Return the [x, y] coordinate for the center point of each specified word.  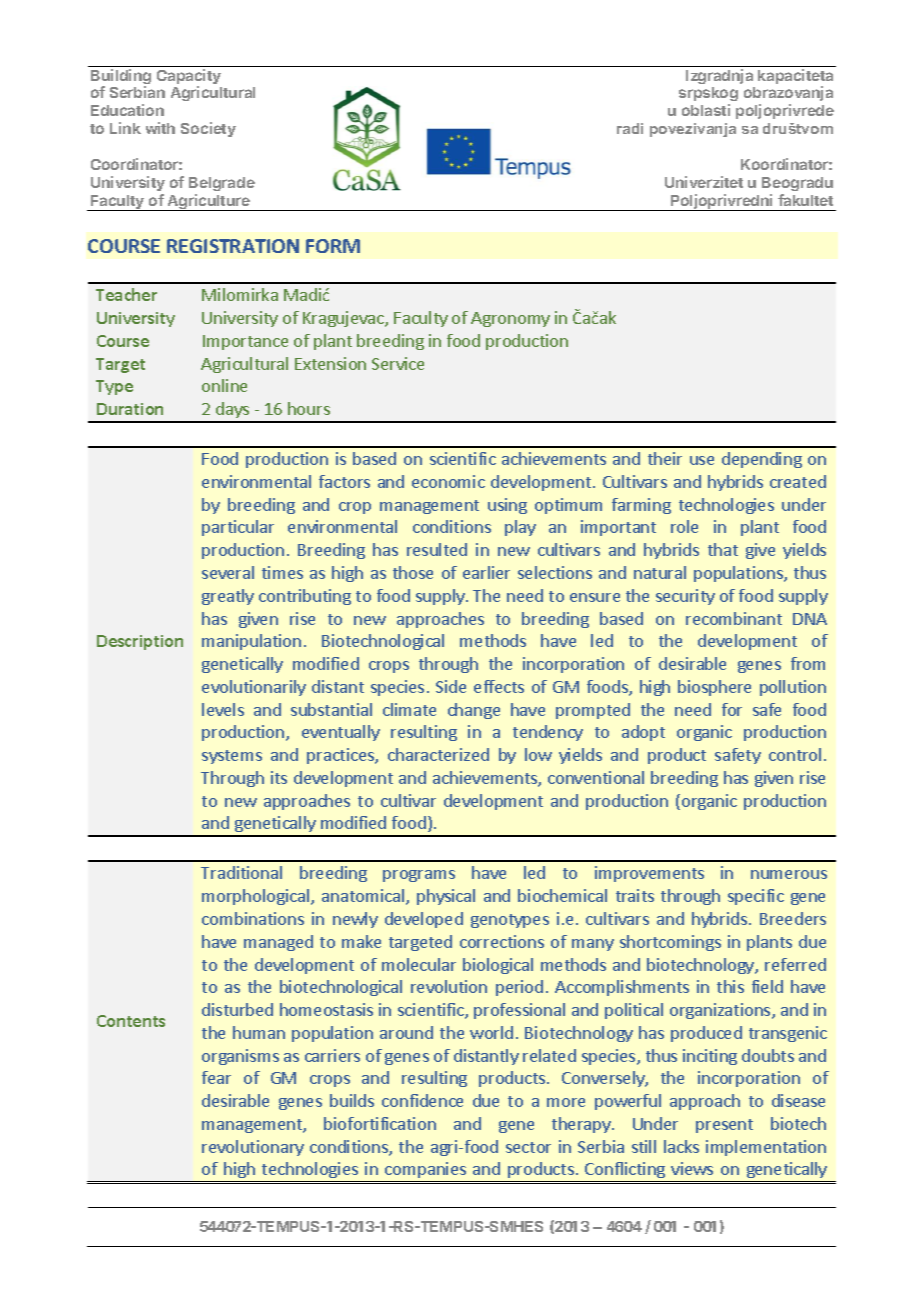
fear [216, 1077]
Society [208, 129]
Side [451, 686]
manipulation [251, 642]
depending [762, 460]
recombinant [734, 618]
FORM [333, 246]
